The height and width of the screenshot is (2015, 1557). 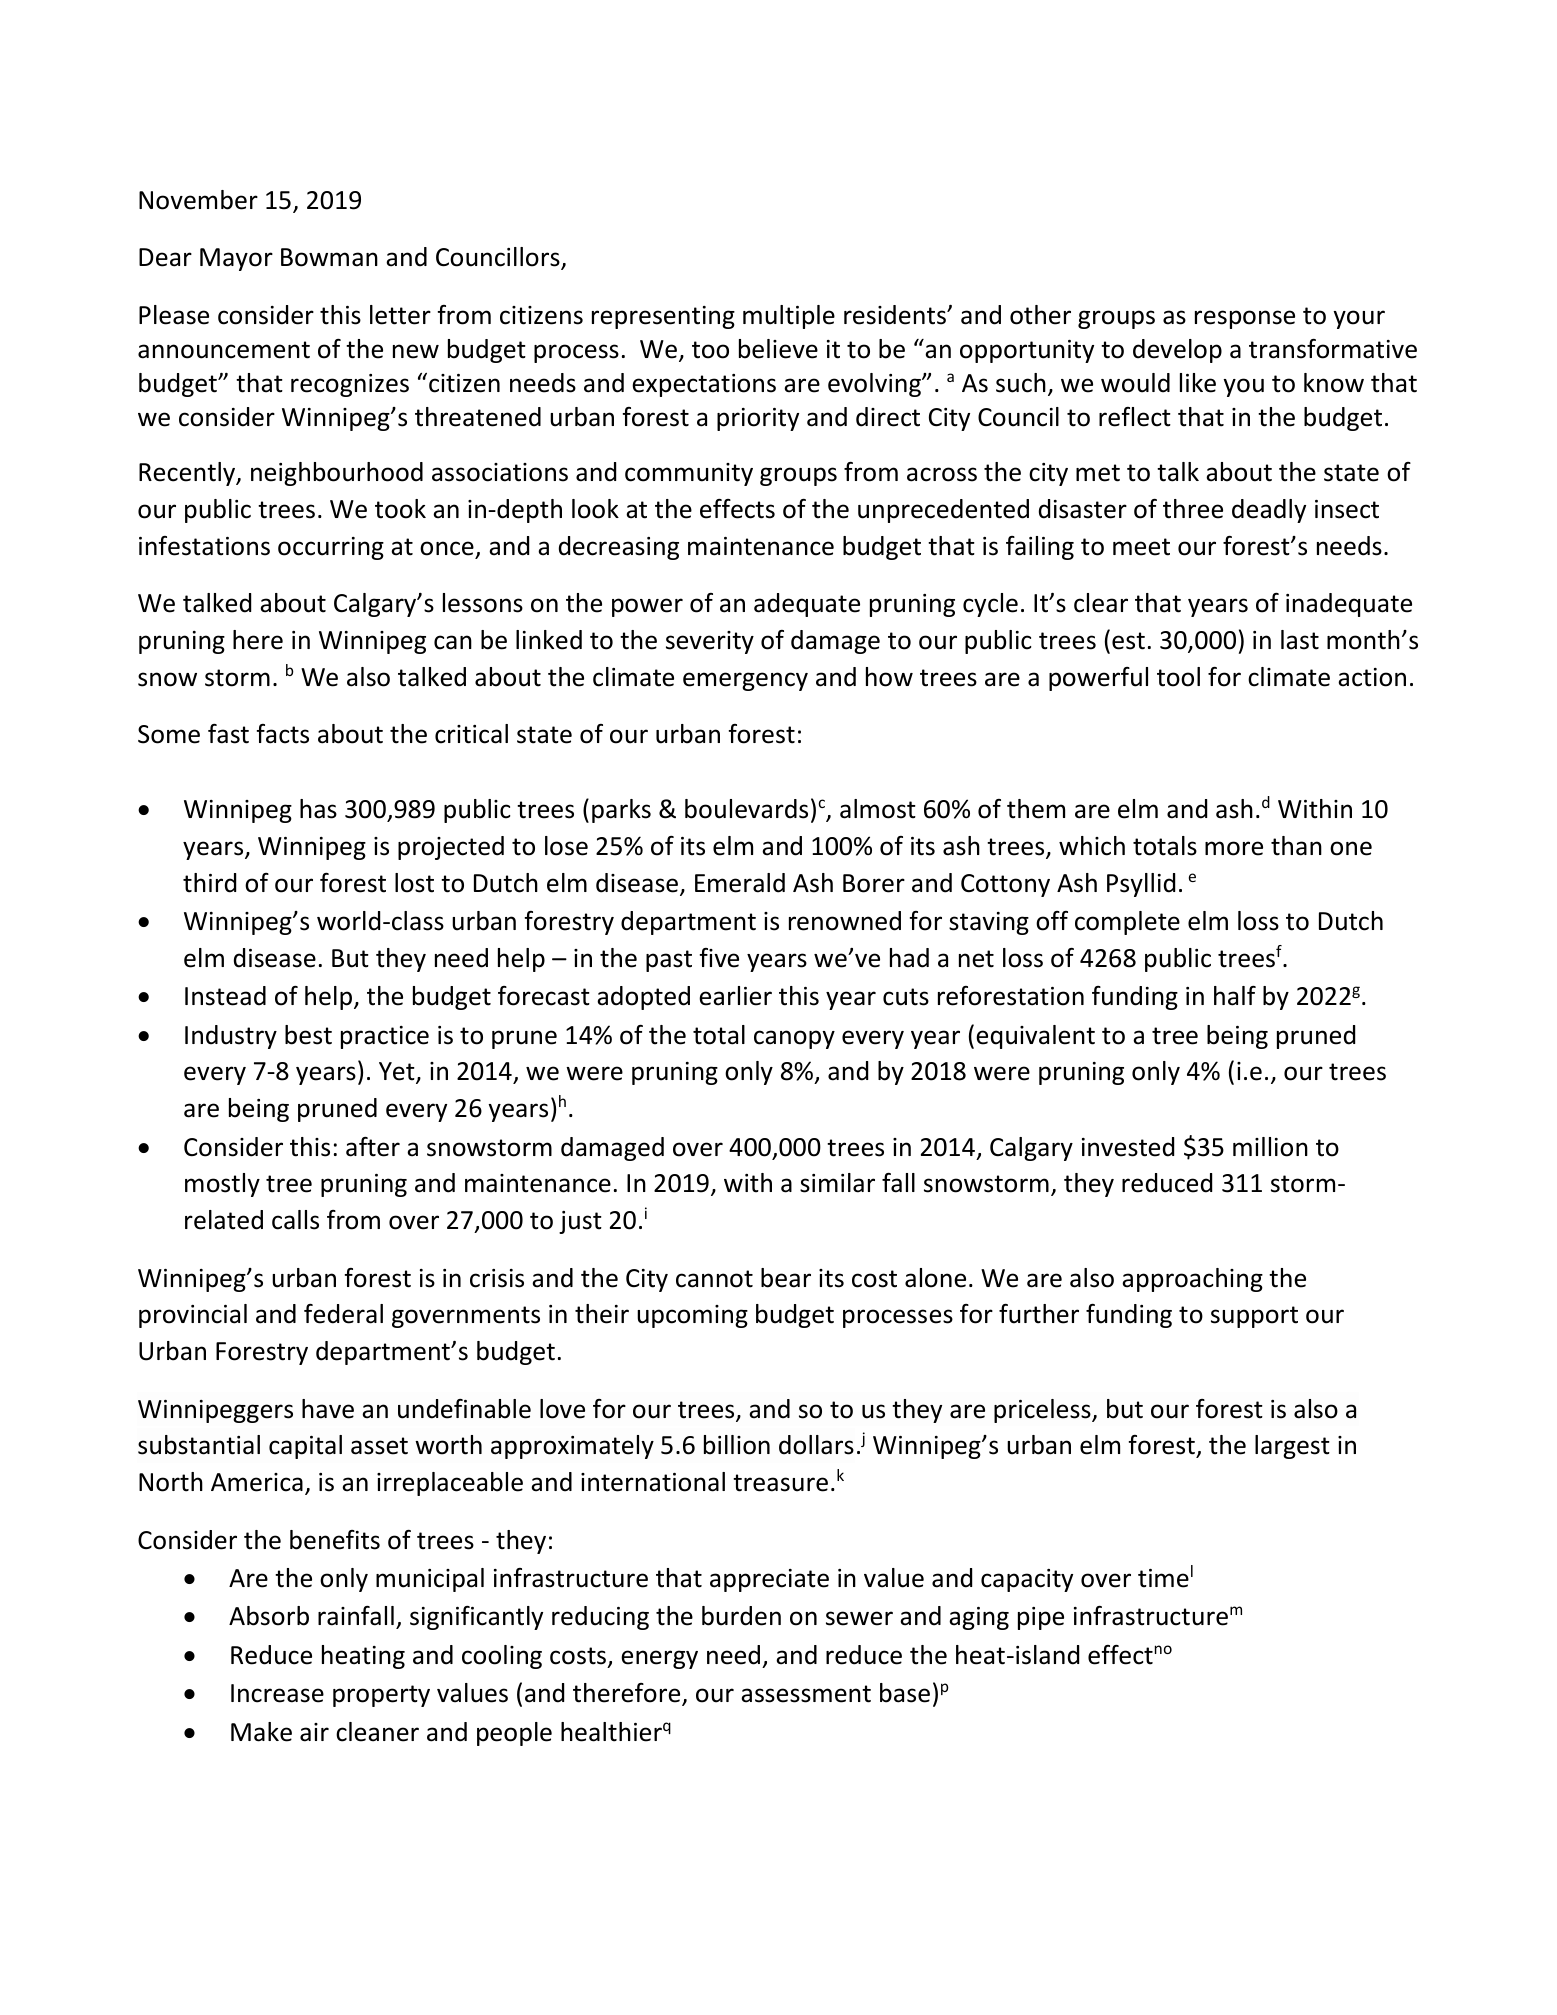 What do you see at coordinates (1041, 1618) in the screenshot?
I see `pipe` at bounding box center [1041, 1618].
